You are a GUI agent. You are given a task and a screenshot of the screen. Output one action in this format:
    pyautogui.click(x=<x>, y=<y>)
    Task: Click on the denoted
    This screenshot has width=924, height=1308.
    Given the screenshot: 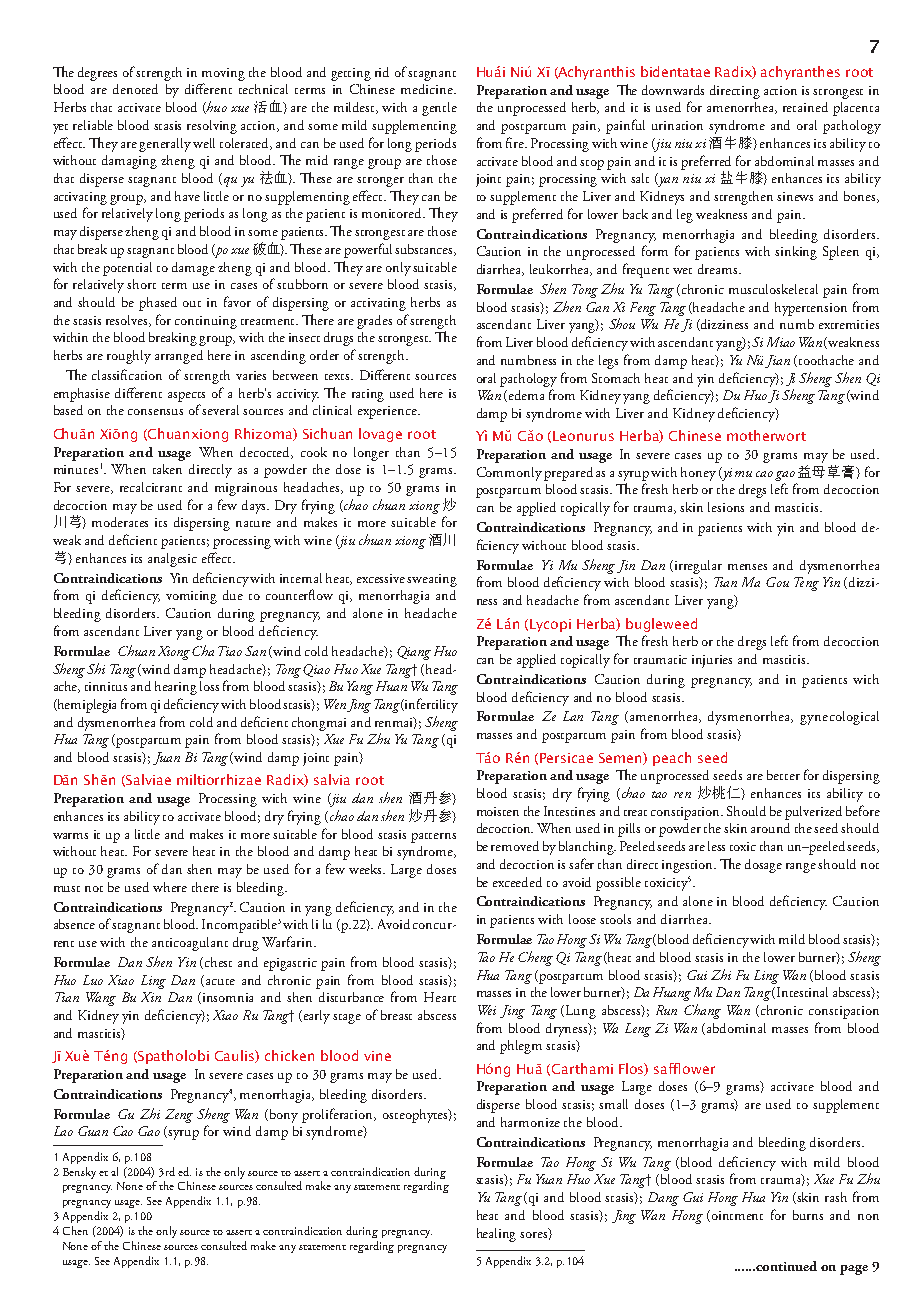 What is the action you would take?
    pyautogui.click(x=135, y=89)
